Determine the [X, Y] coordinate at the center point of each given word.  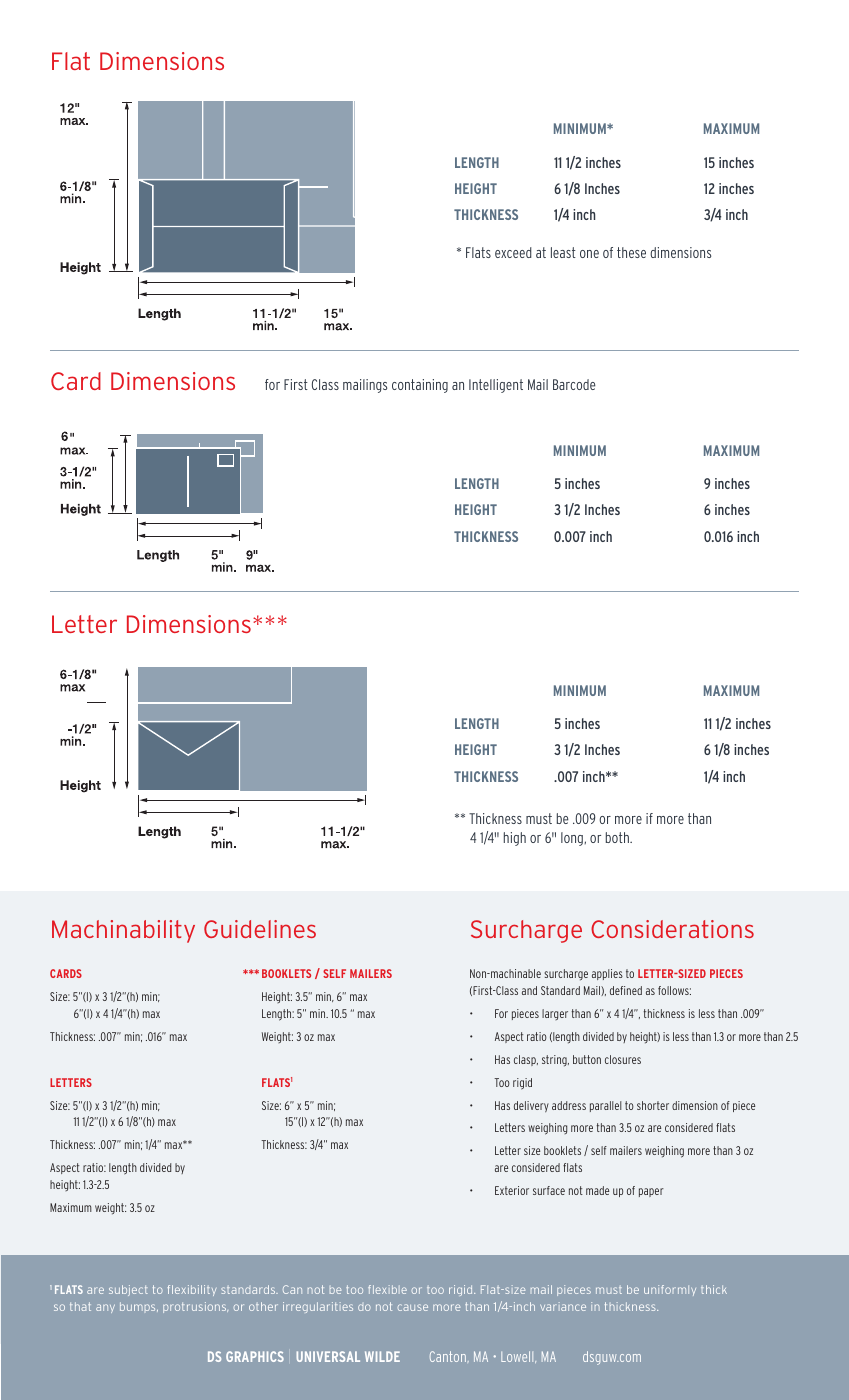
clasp [526, 1060]
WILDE [382, 1356]
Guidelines [260, 929]
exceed [513, 252]
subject [128, 1290]
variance [563, 1306]
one [589, 254]
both [618, 837]
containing [420, 386]
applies [607, 974]
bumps [139, 1307]
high [515, 839]
